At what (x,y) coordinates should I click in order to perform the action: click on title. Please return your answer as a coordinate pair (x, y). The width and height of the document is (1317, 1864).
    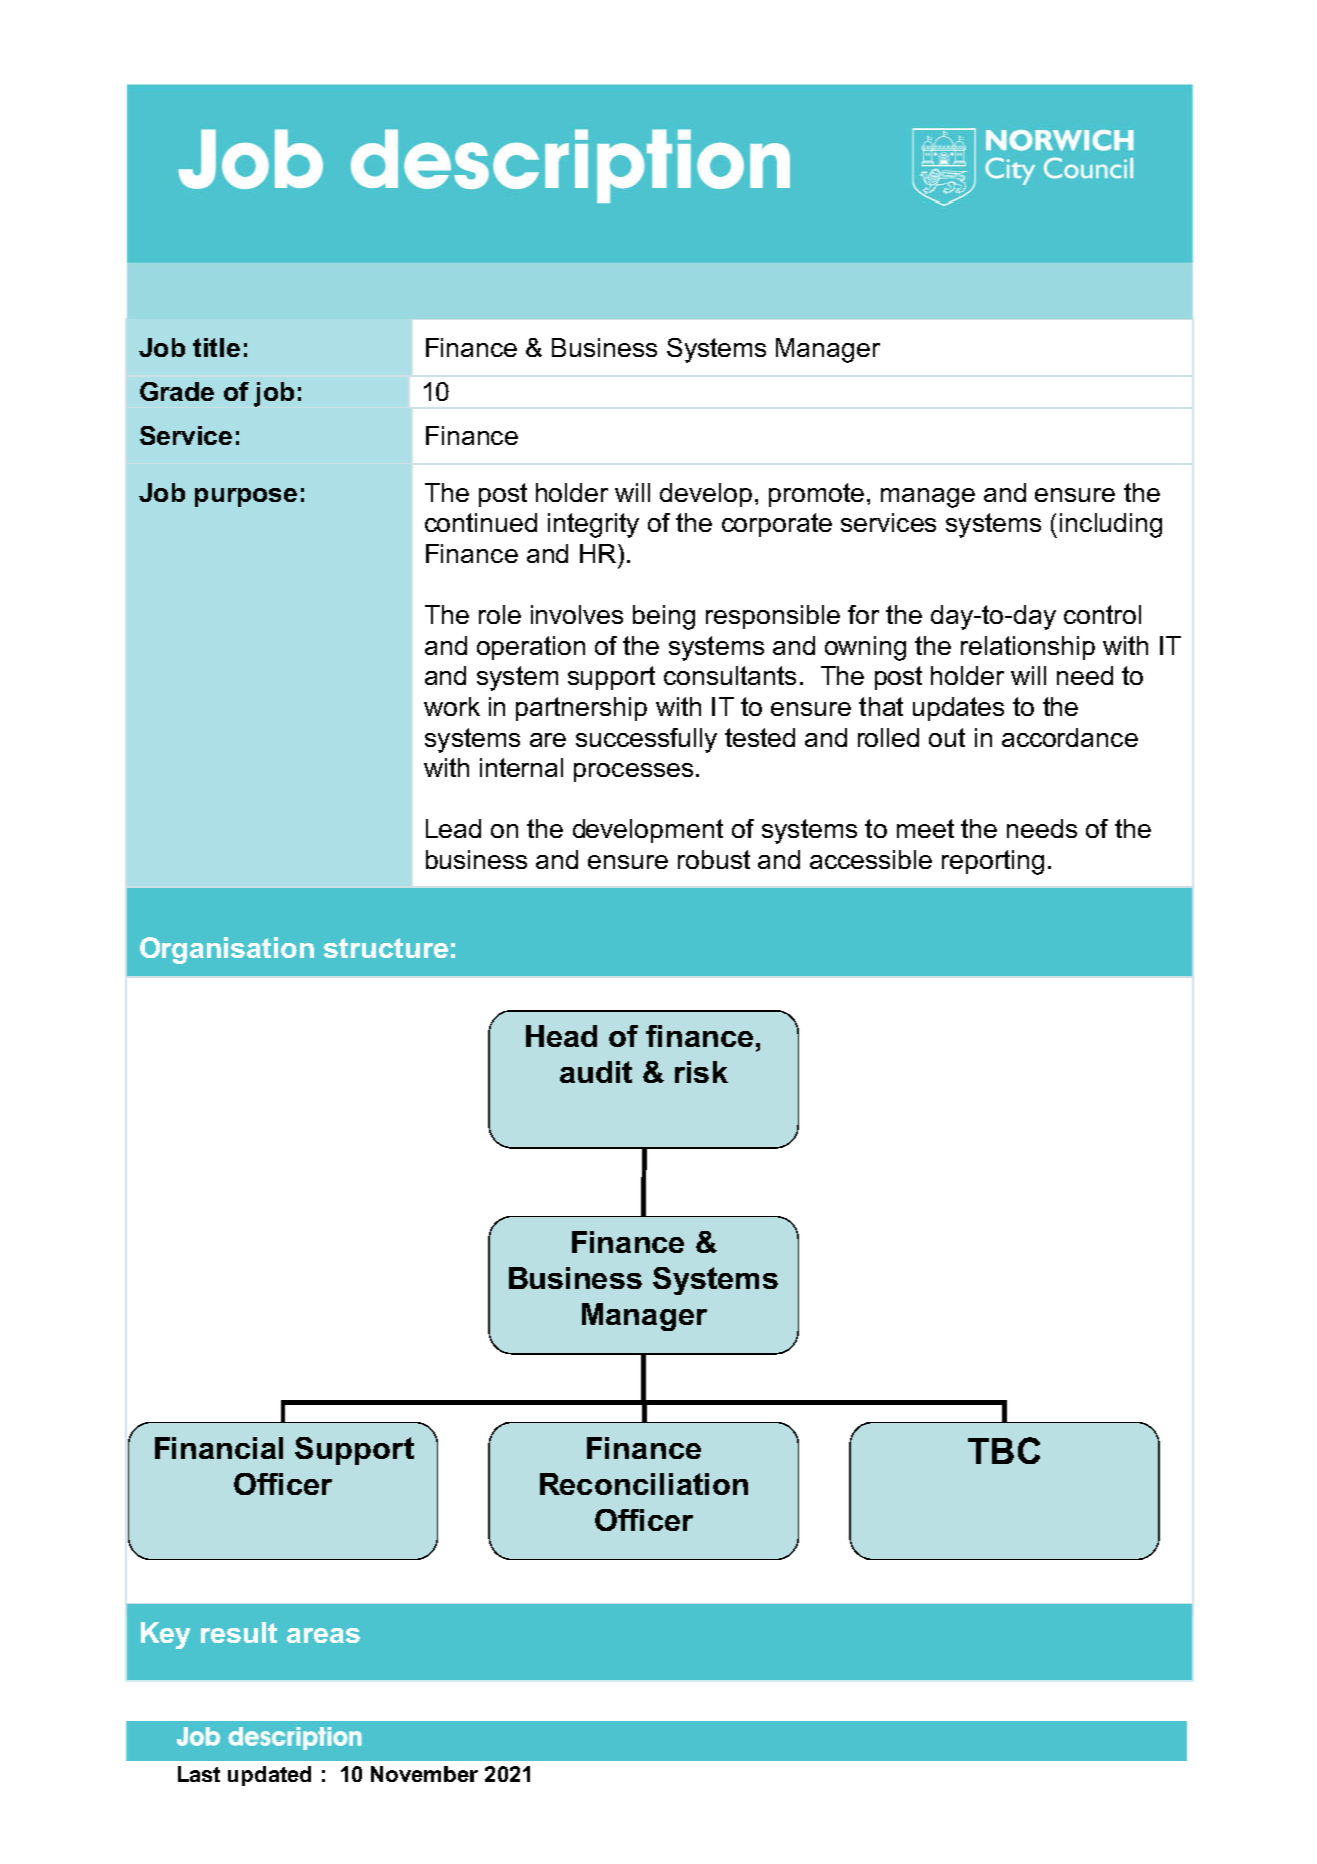
    Looking at the image, I should click on (216, 347).
